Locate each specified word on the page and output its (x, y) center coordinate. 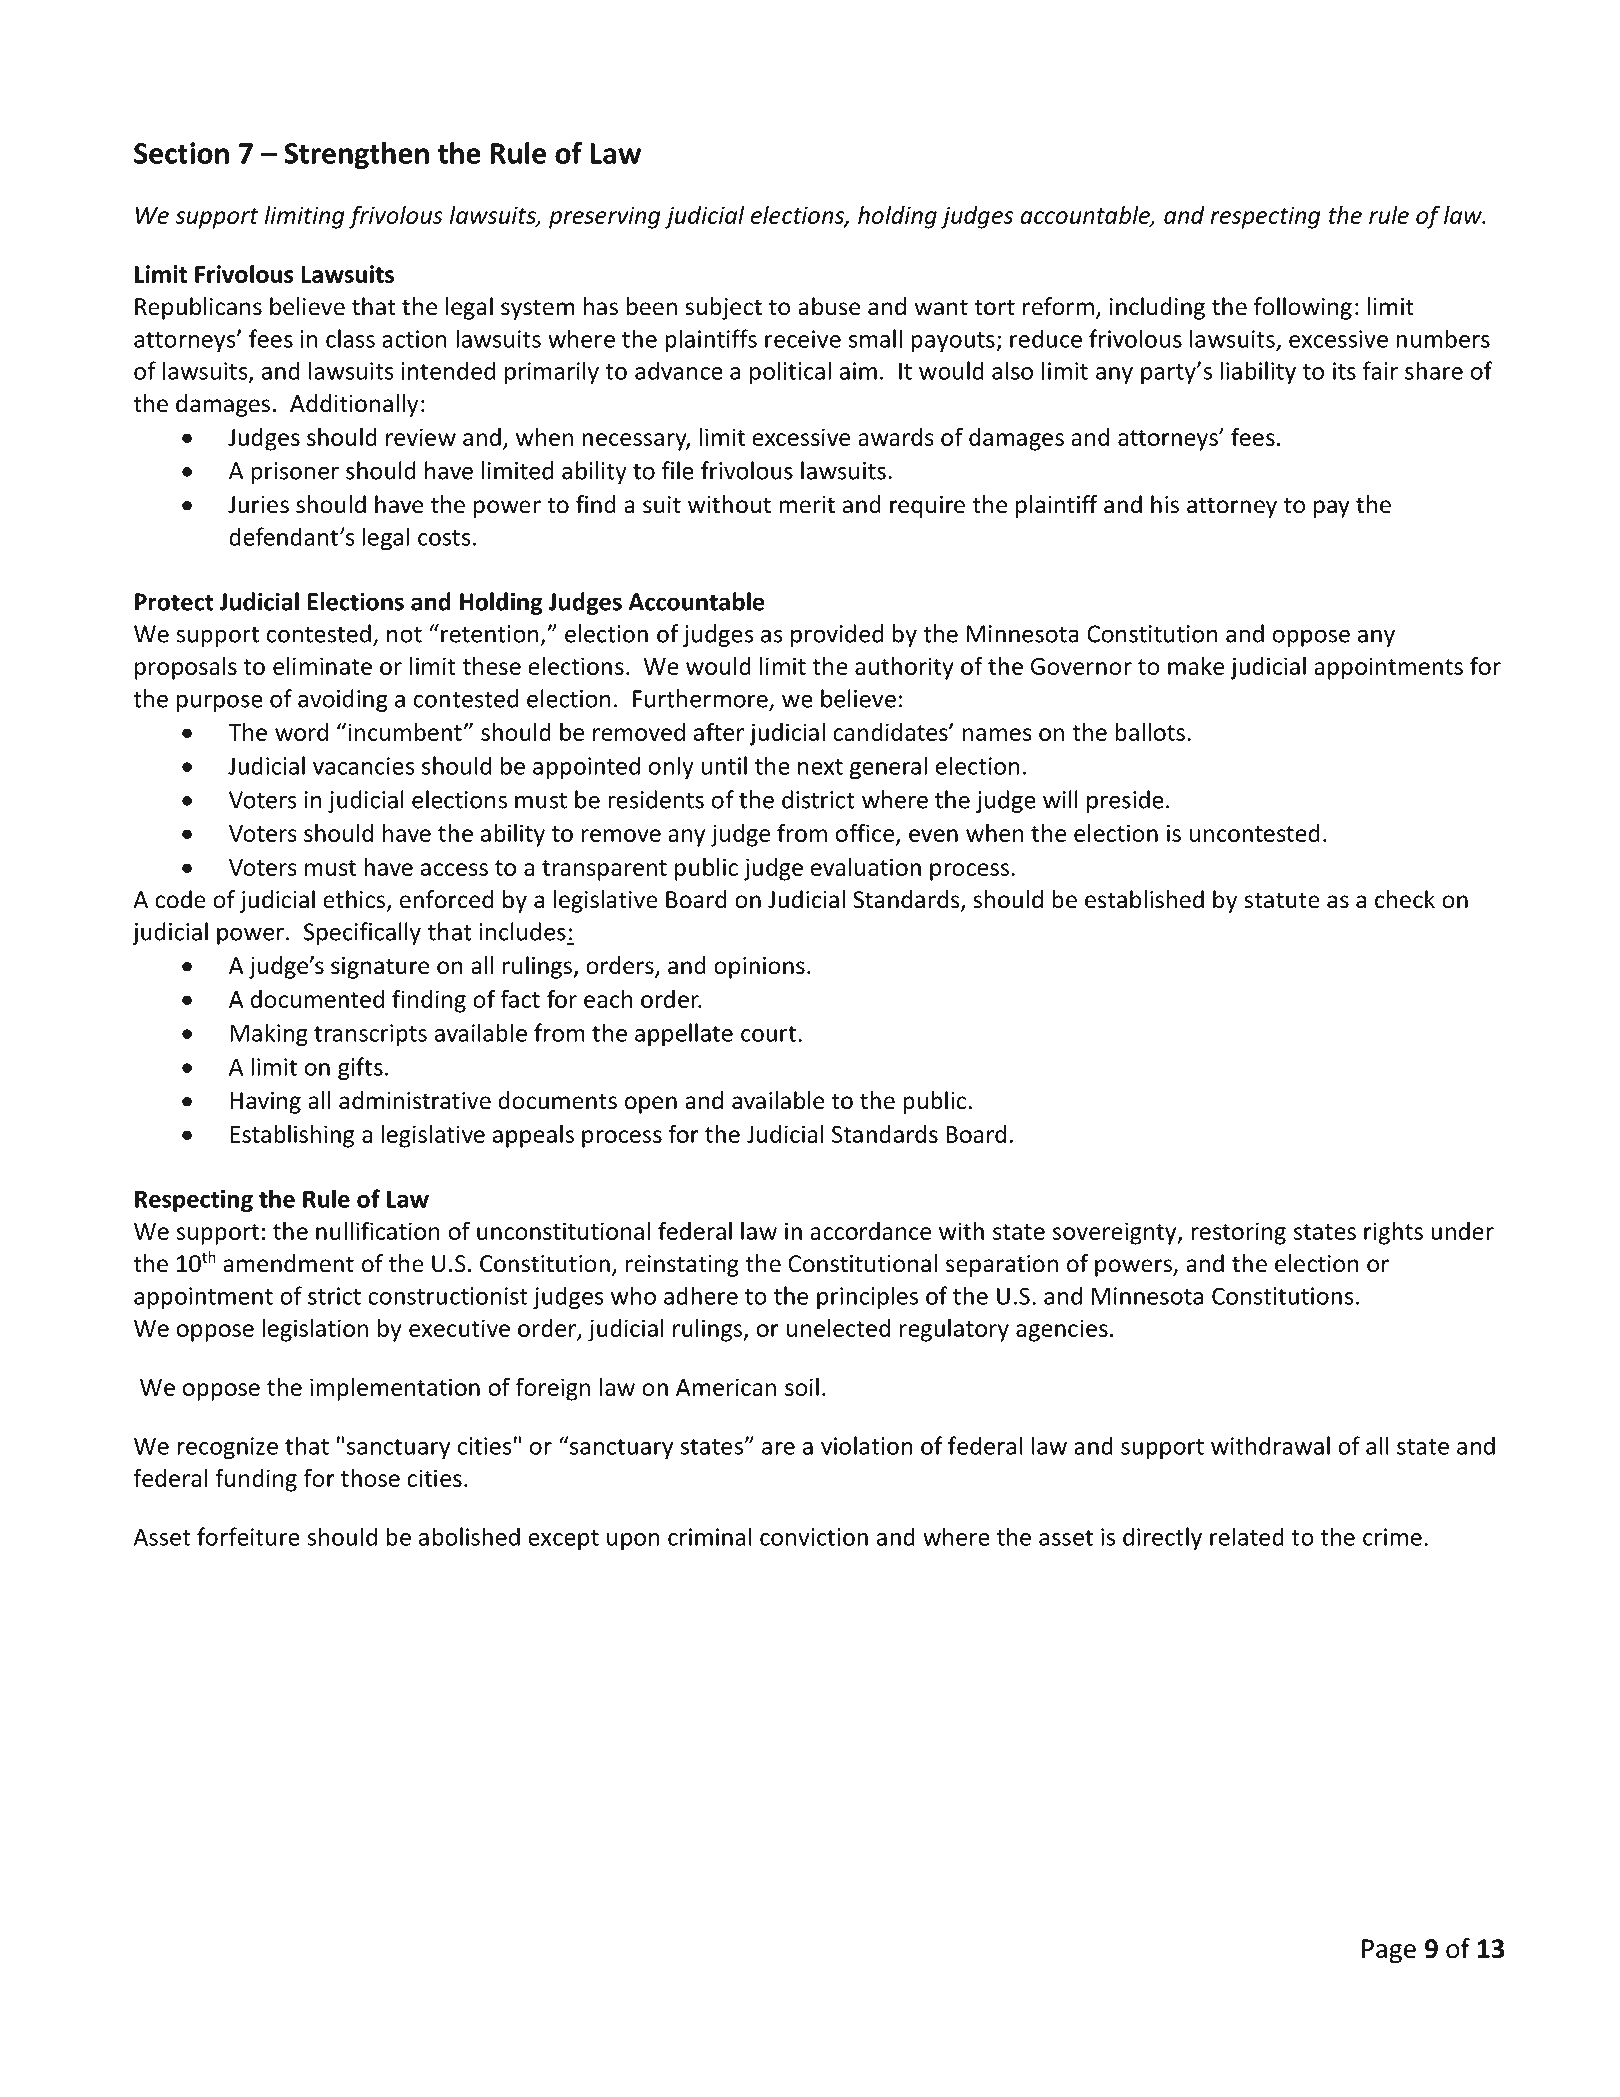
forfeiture (248, 1536)
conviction (814, 1537)
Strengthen (356, 156)
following (1303, 308)
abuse (829, 306)
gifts (360, 1069)
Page (1389, 1951)
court (770, 1034)
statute (1282, 900)
